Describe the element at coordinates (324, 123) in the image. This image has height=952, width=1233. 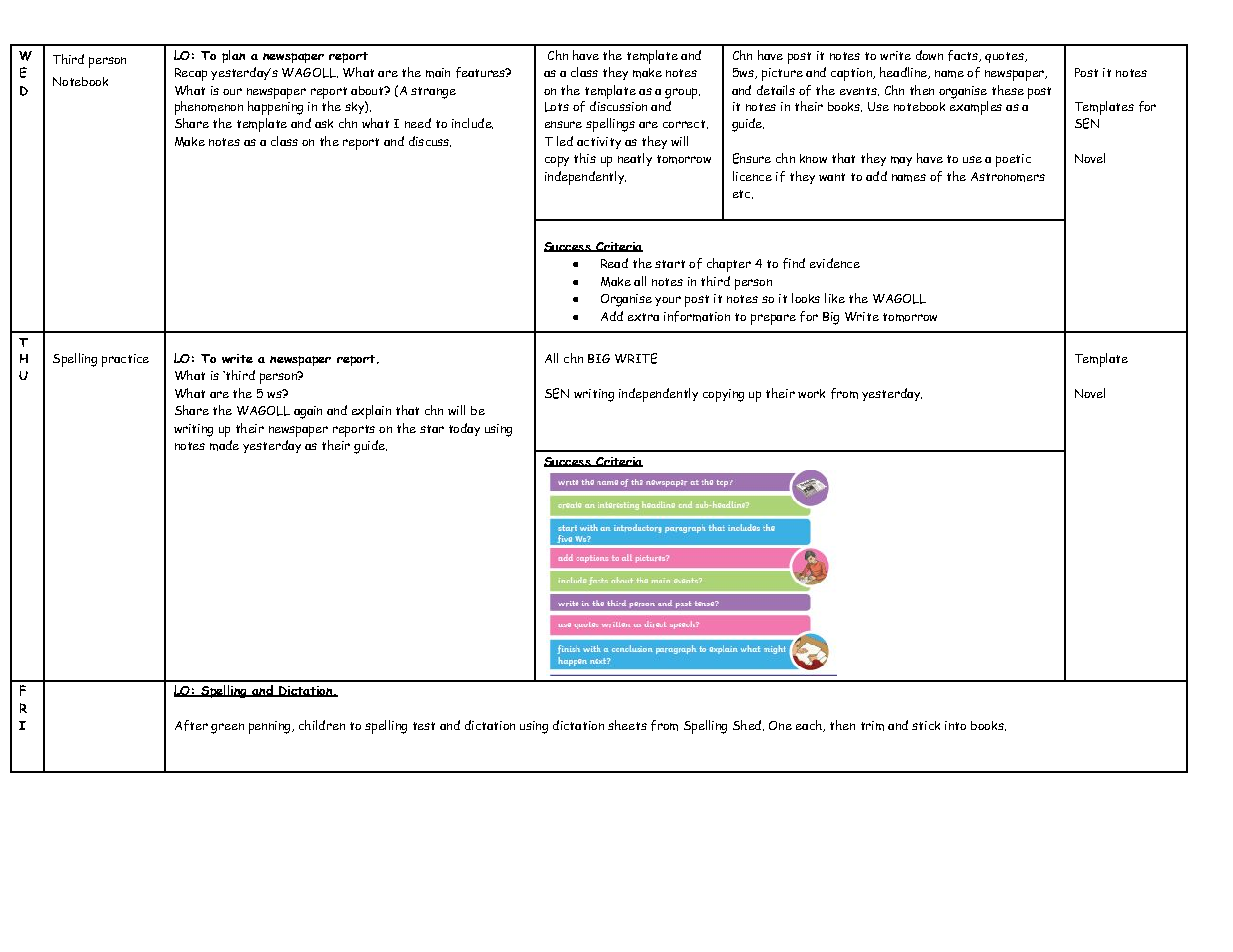
I see `ask` at that location.
